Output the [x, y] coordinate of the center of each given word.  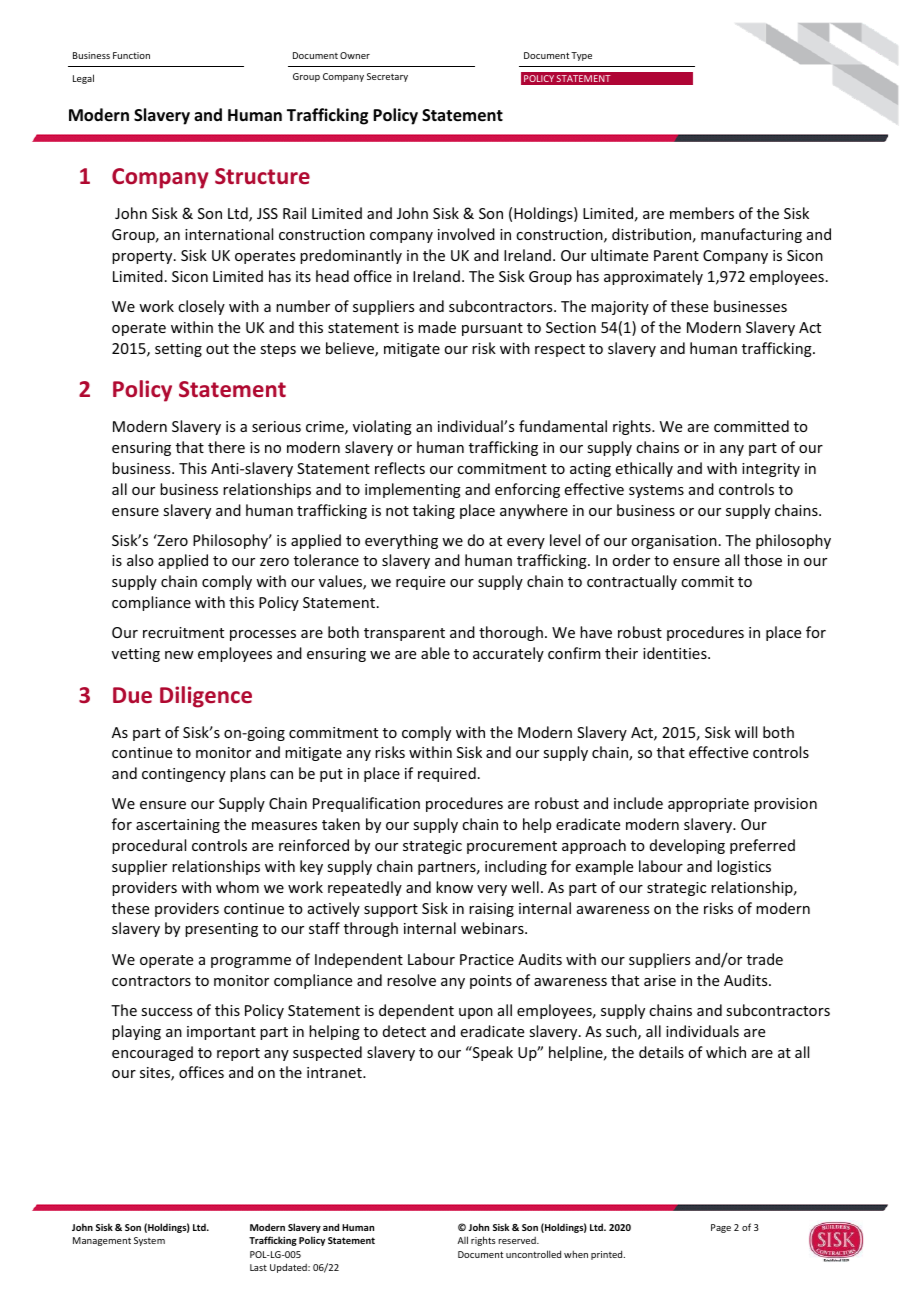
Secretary [387, 77]
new [179, 655]
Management [102, 1241]
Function [131, 55]
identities [676, 653]
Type [581, 56]
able [435, 653]
